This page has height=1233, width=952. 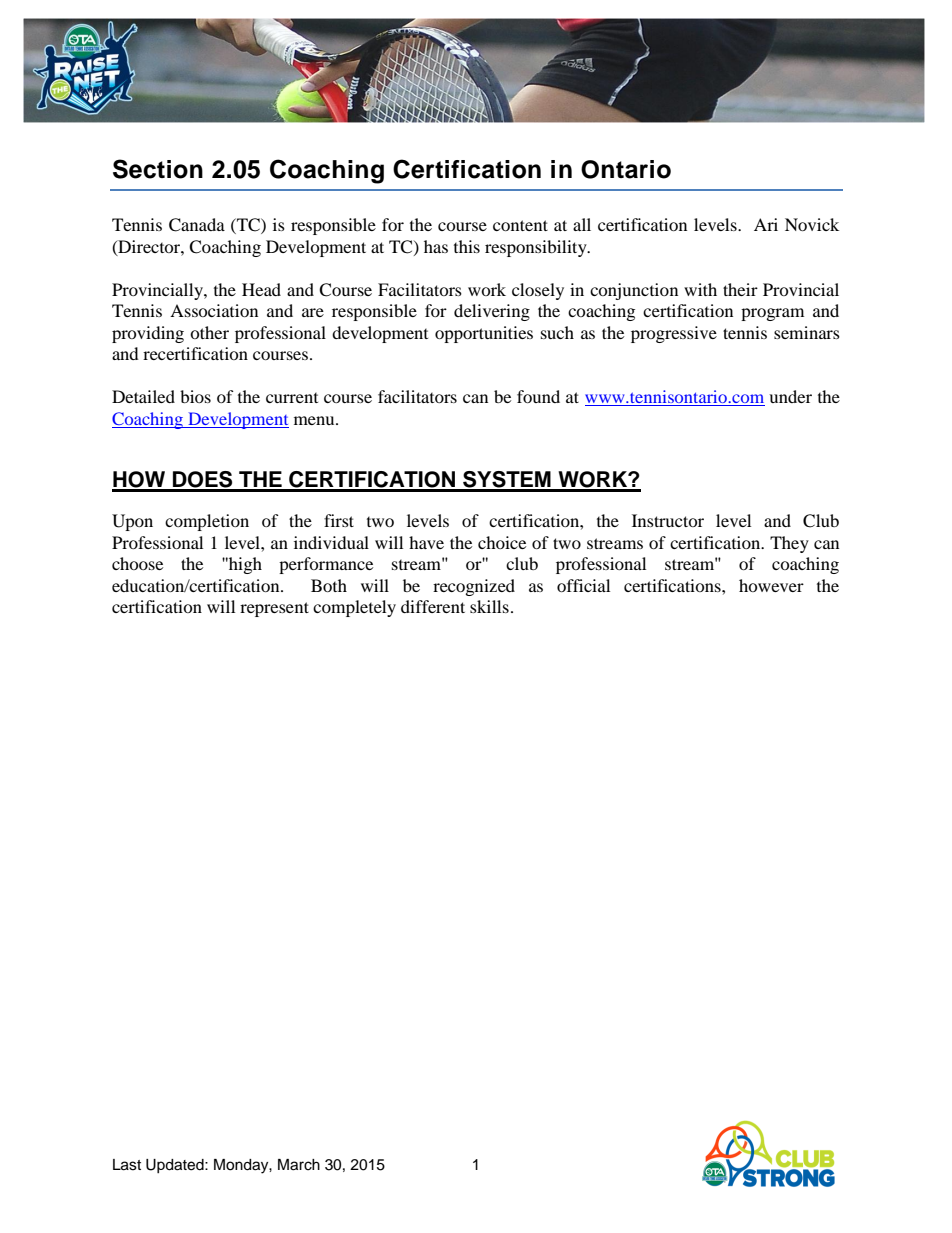 I want to click on Last, so click(x=127, y=1165).
